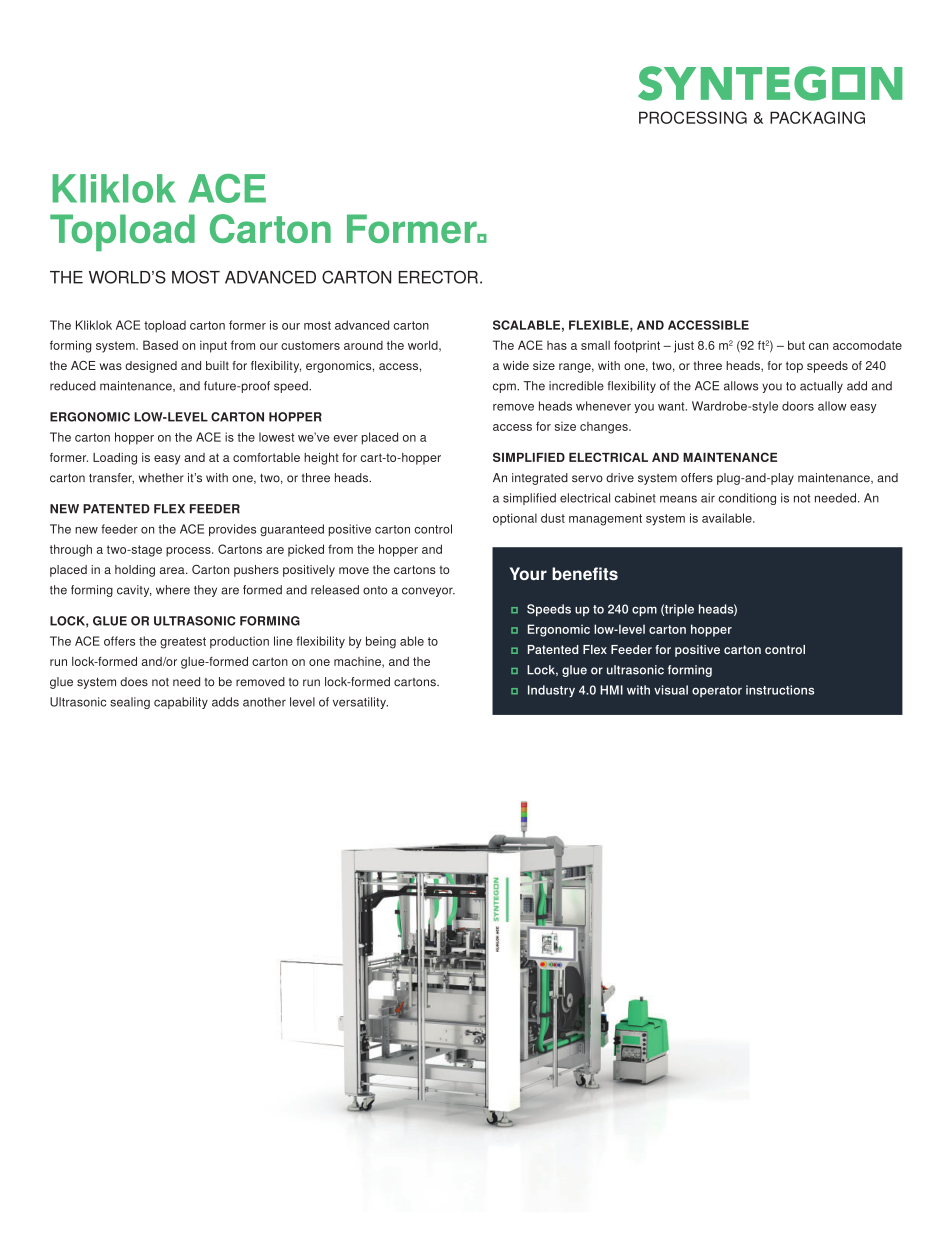  I want to click on instructions, so click(780, 690).
